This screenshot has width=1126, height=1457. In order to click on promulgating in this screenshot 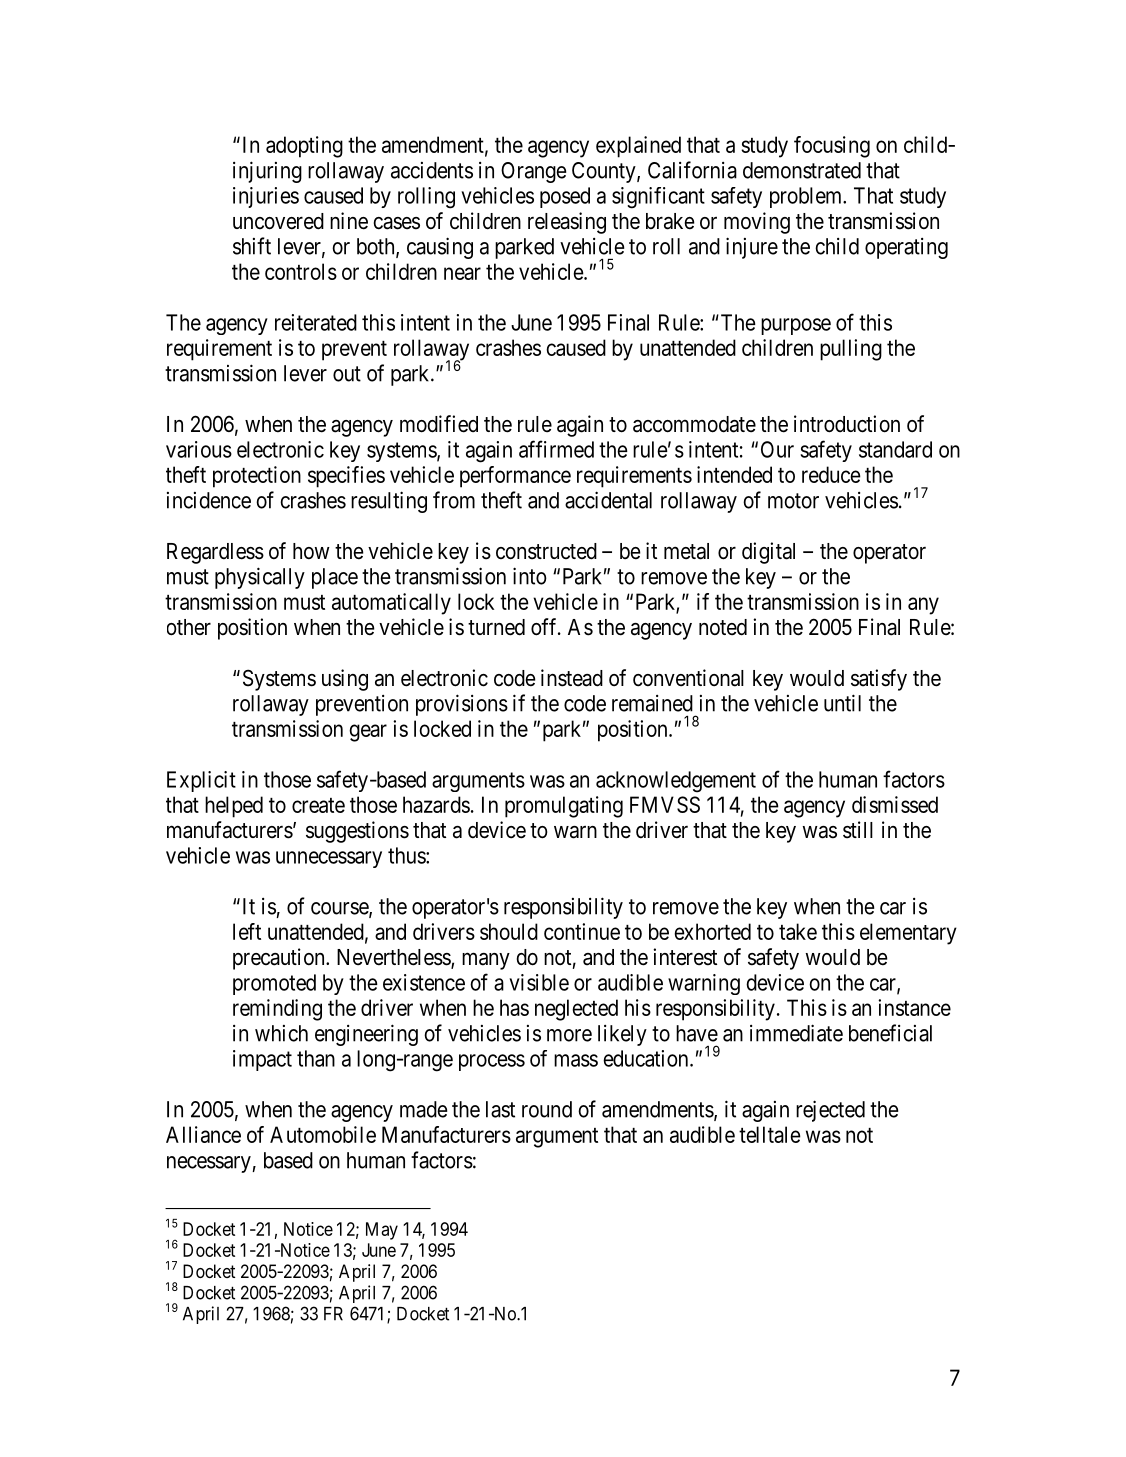, I will do `click(564, 807)`.
